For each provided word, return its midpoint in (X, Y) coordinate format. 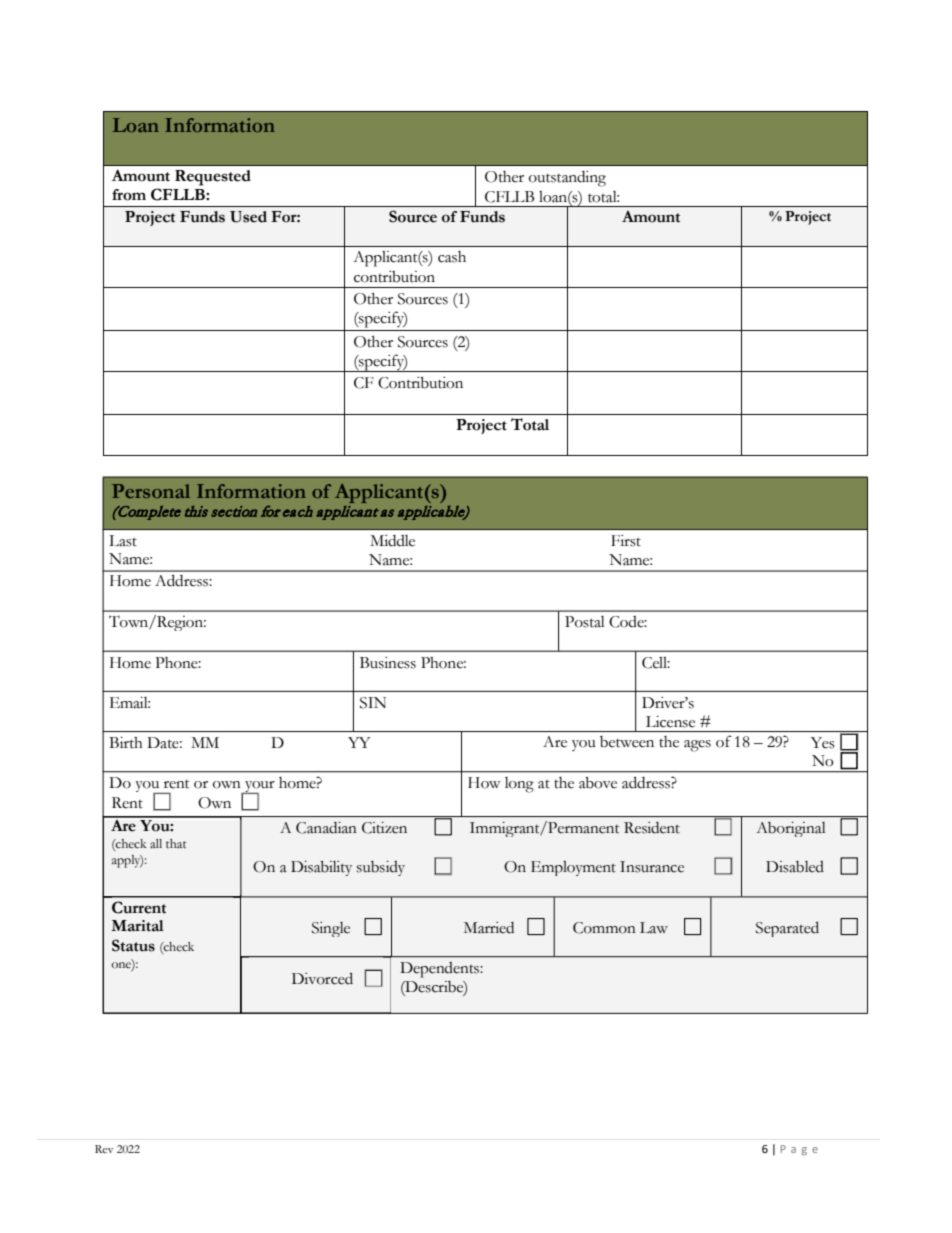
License (670, 722)
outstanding (567, 179)
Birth (126, 743)
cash (452, 257)
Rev (104, 1149)
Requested (213, 178)
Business (388, 663)
